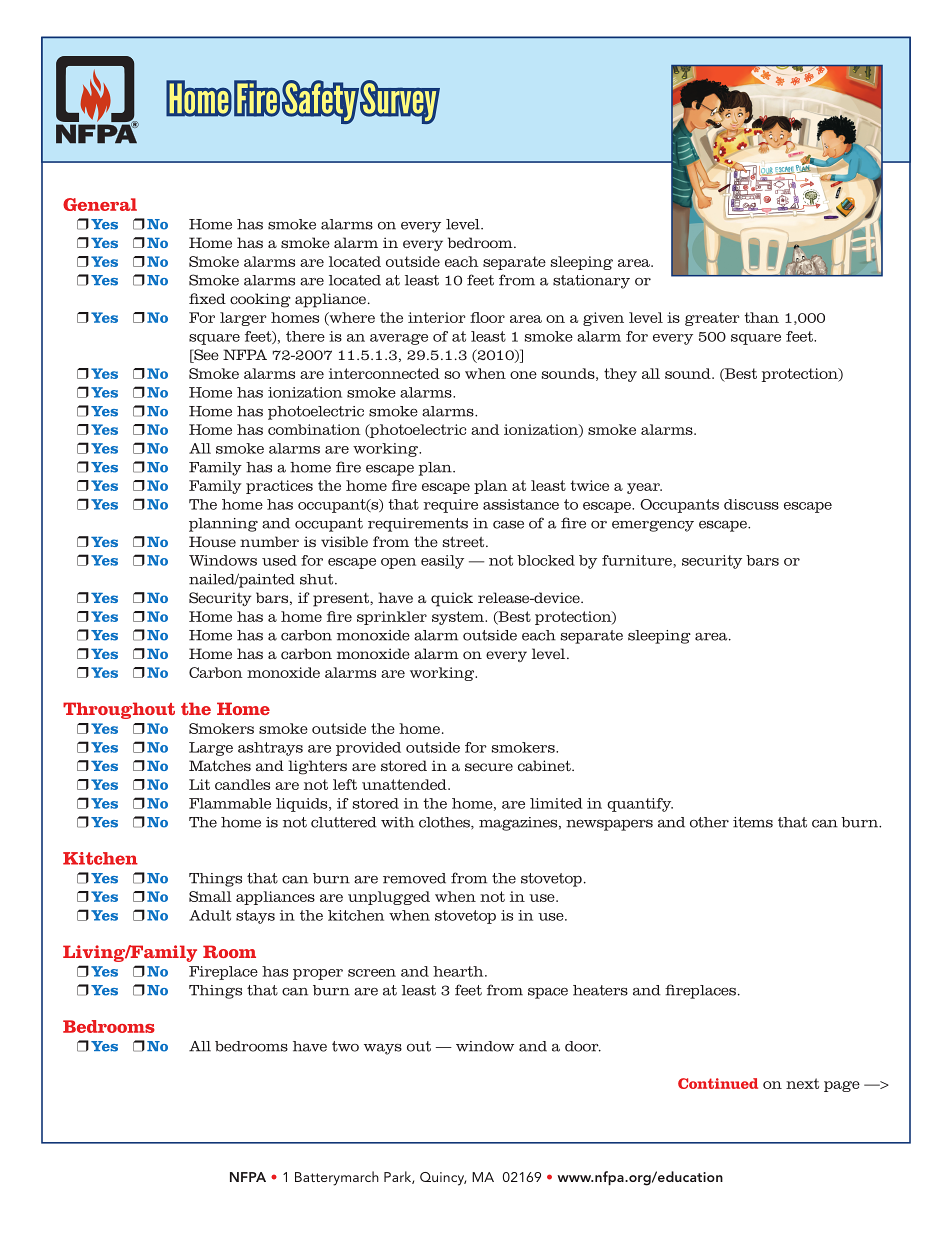 This document has width=952, height=1233. Describe the element at coordinates (709, 822) in the document. I see `other` at that location.
